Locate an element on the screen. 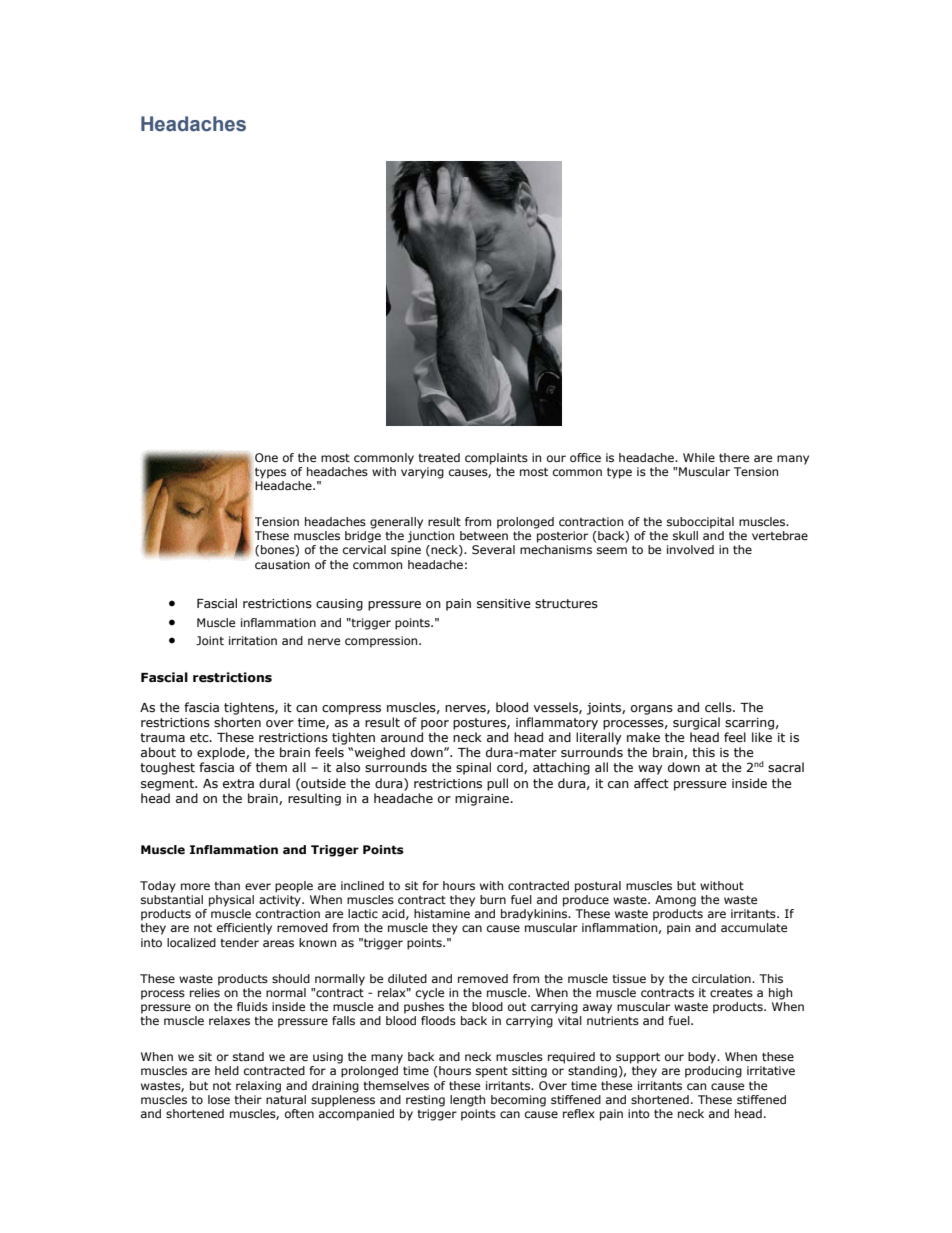 The width and height of the screenshot is (952, 1233). lose is located at coordinates (219, 1099).
